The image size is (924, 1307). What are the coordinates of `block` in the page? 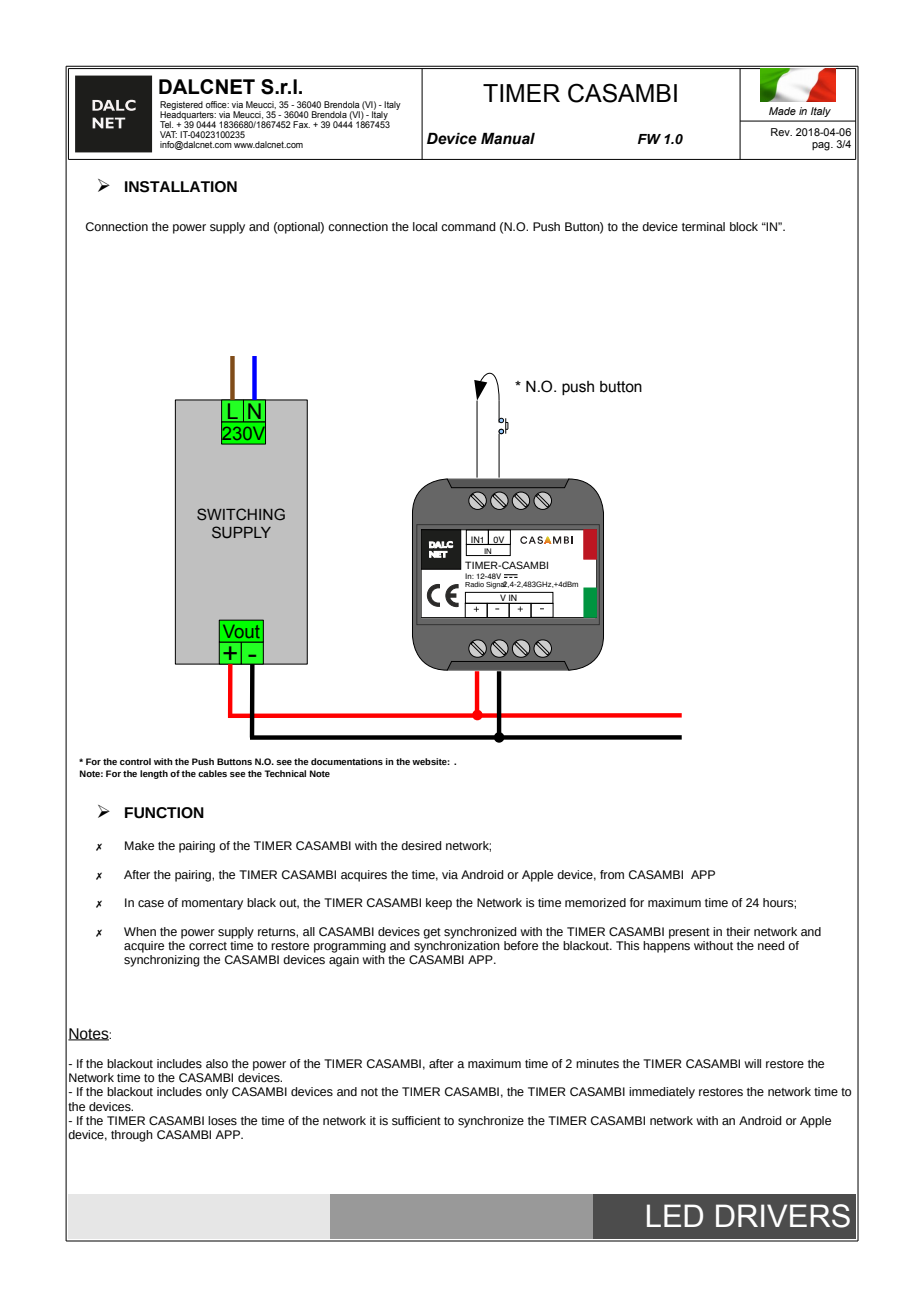 It's located at (744, 226).
